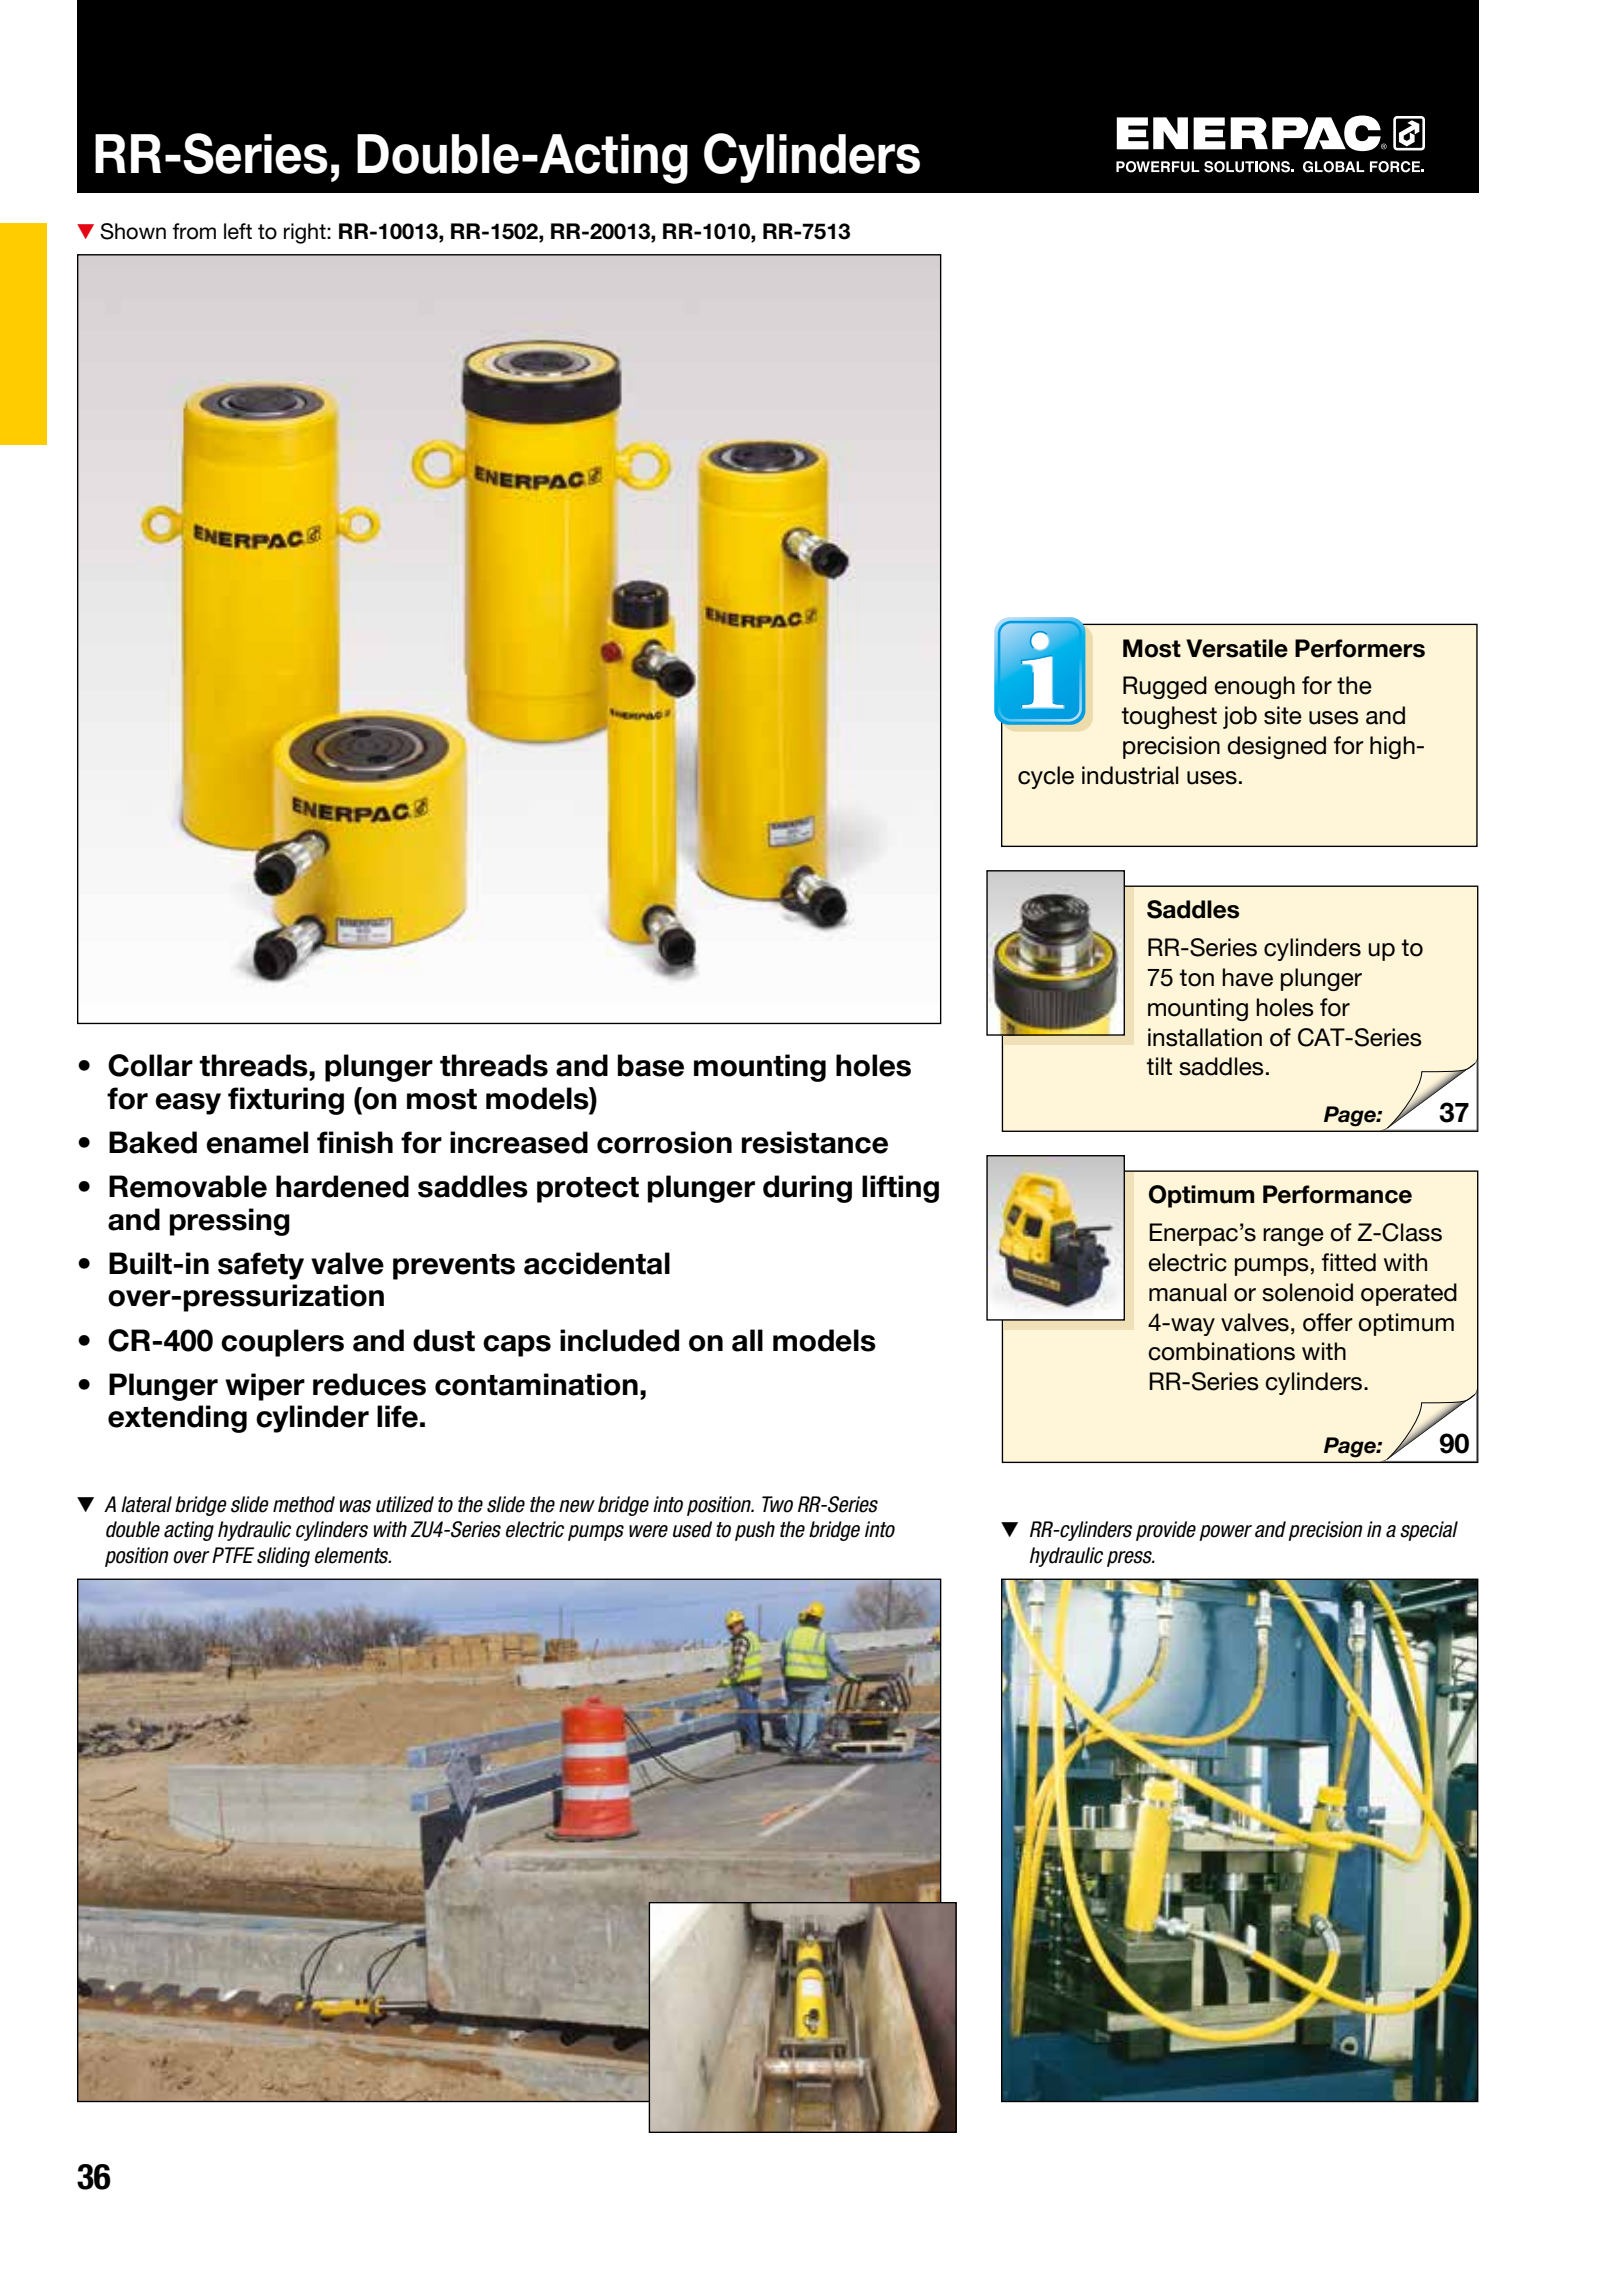  I want to click on designed, so click(1276, 747).
